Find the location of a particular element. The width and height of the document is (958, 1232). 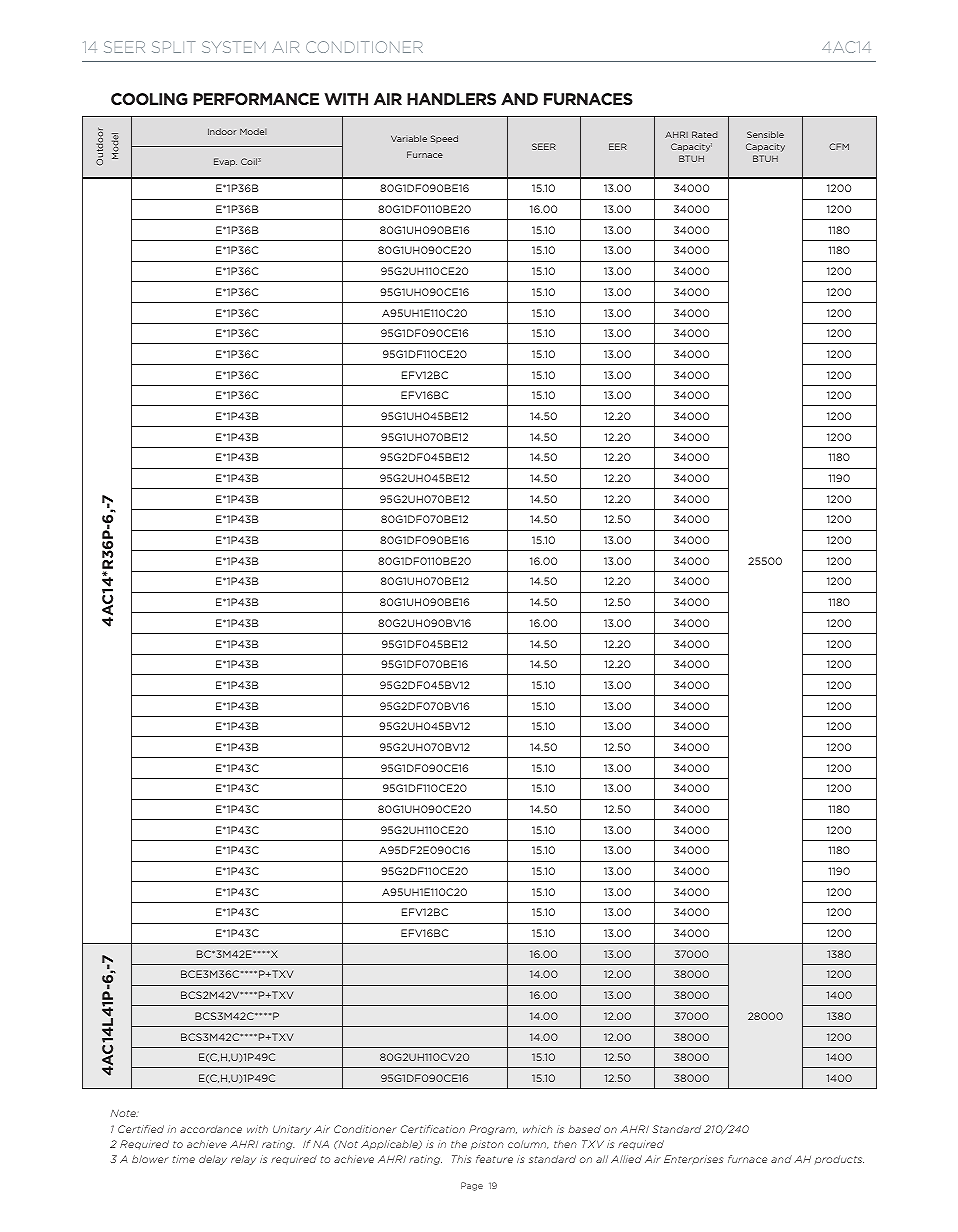

Sensible is located at coordinates (765, 134).
